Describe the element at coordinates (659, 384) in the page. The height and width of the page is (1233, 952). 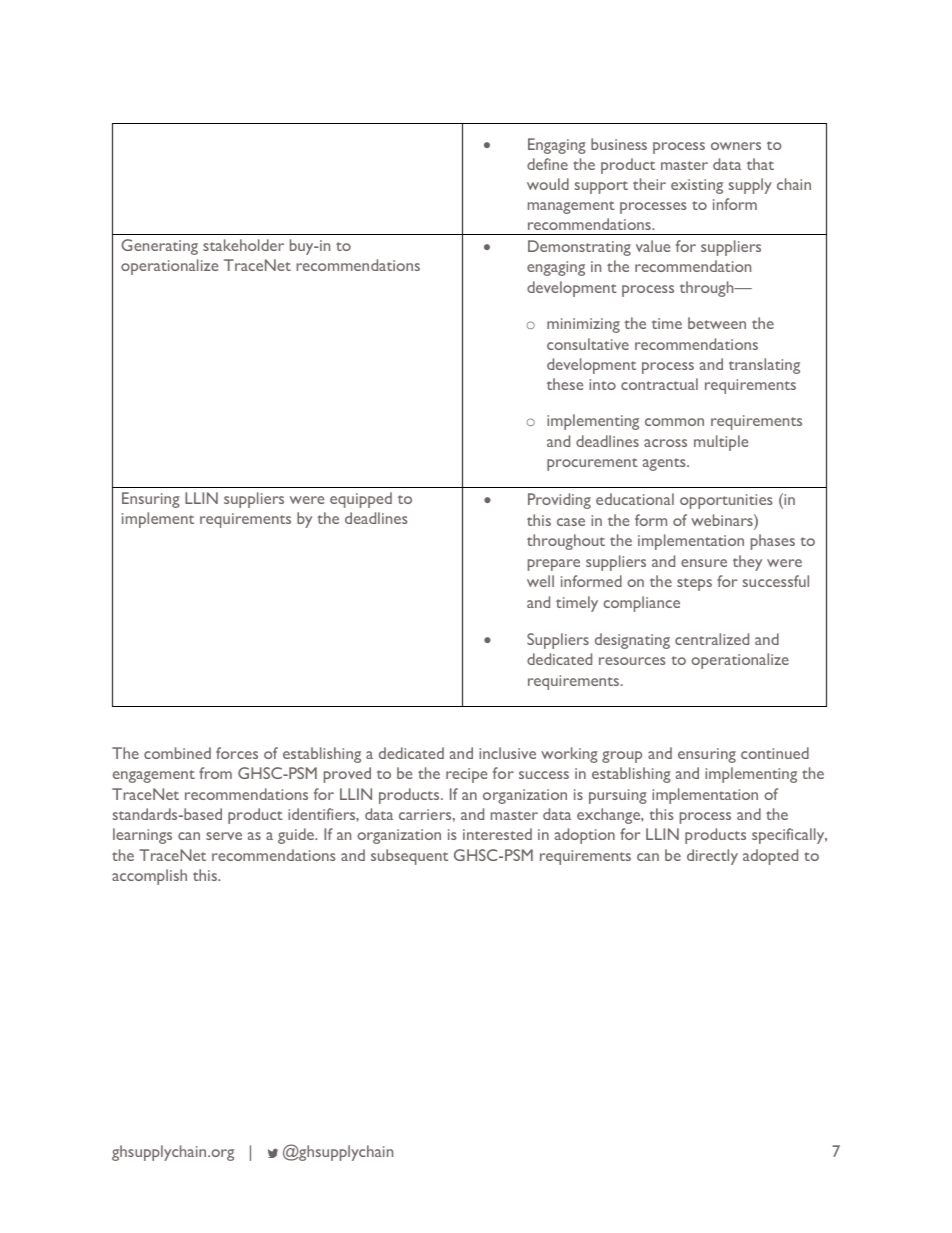
I see `contractual` at that location.
